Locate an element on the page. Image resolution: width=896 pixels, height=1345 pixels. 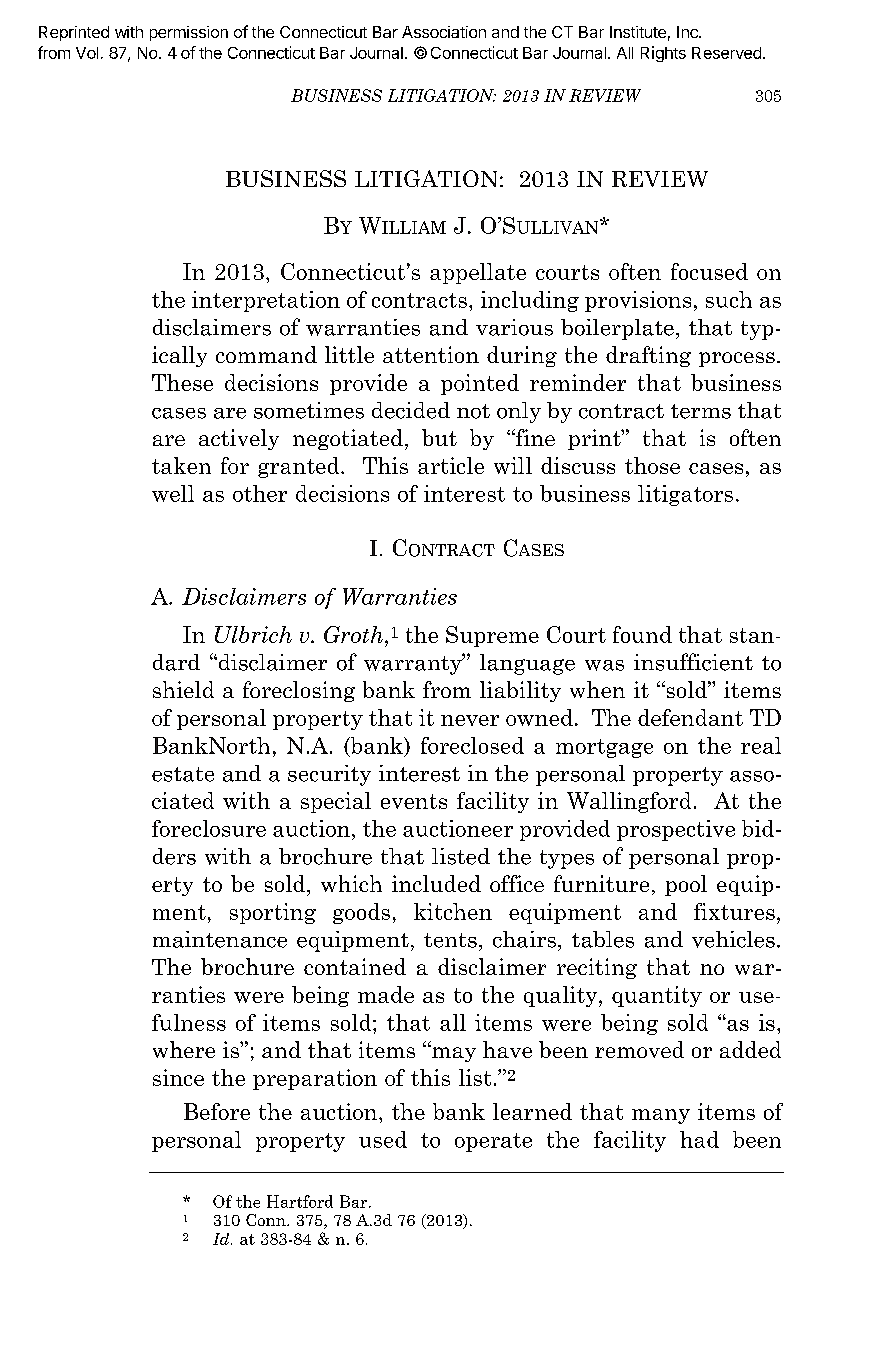
Hartford is located at coordinates (300, 1201).
